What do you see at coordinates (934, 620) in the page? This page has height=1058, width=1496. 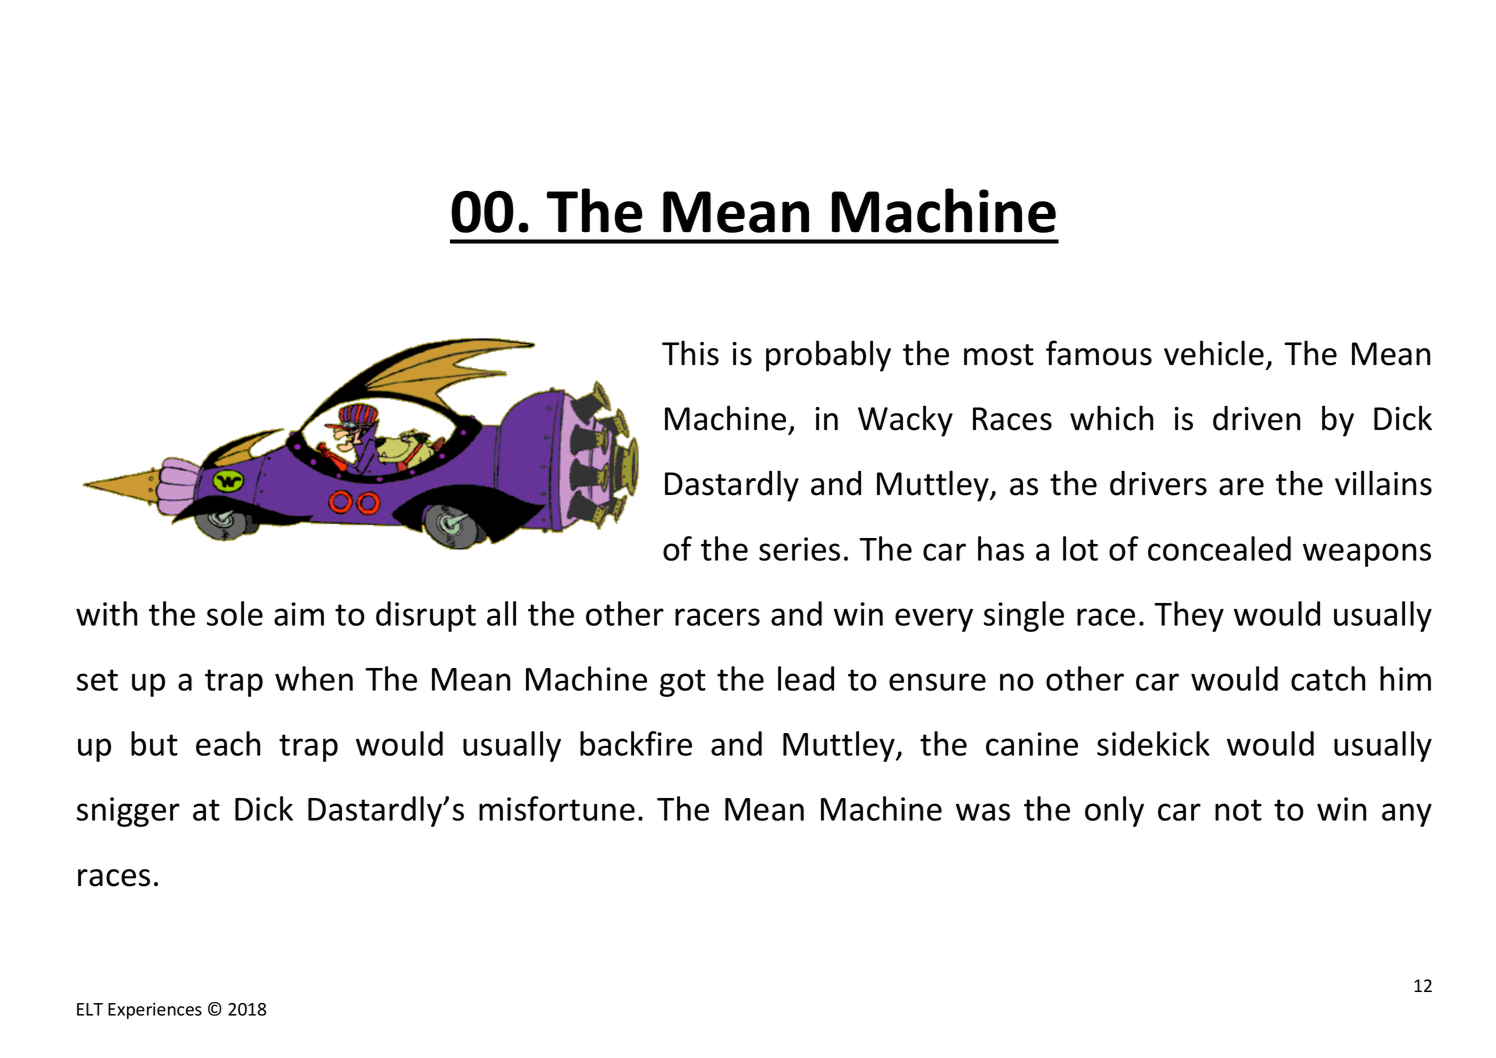 I see `every` at bounding box center [934, 620].
